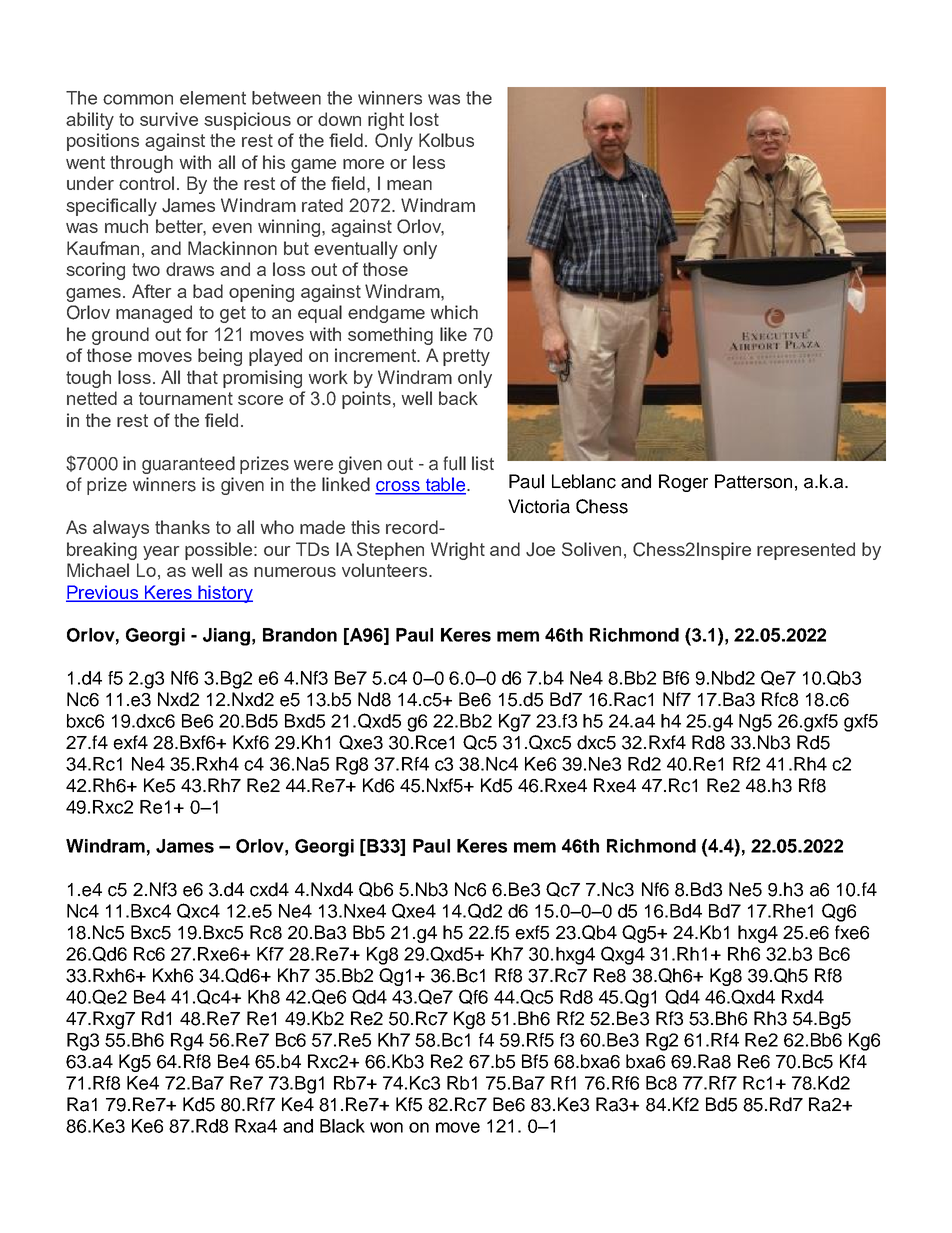 The width and height of the image is (952, 1233). I want to click on Joe, so click(540, 549).
